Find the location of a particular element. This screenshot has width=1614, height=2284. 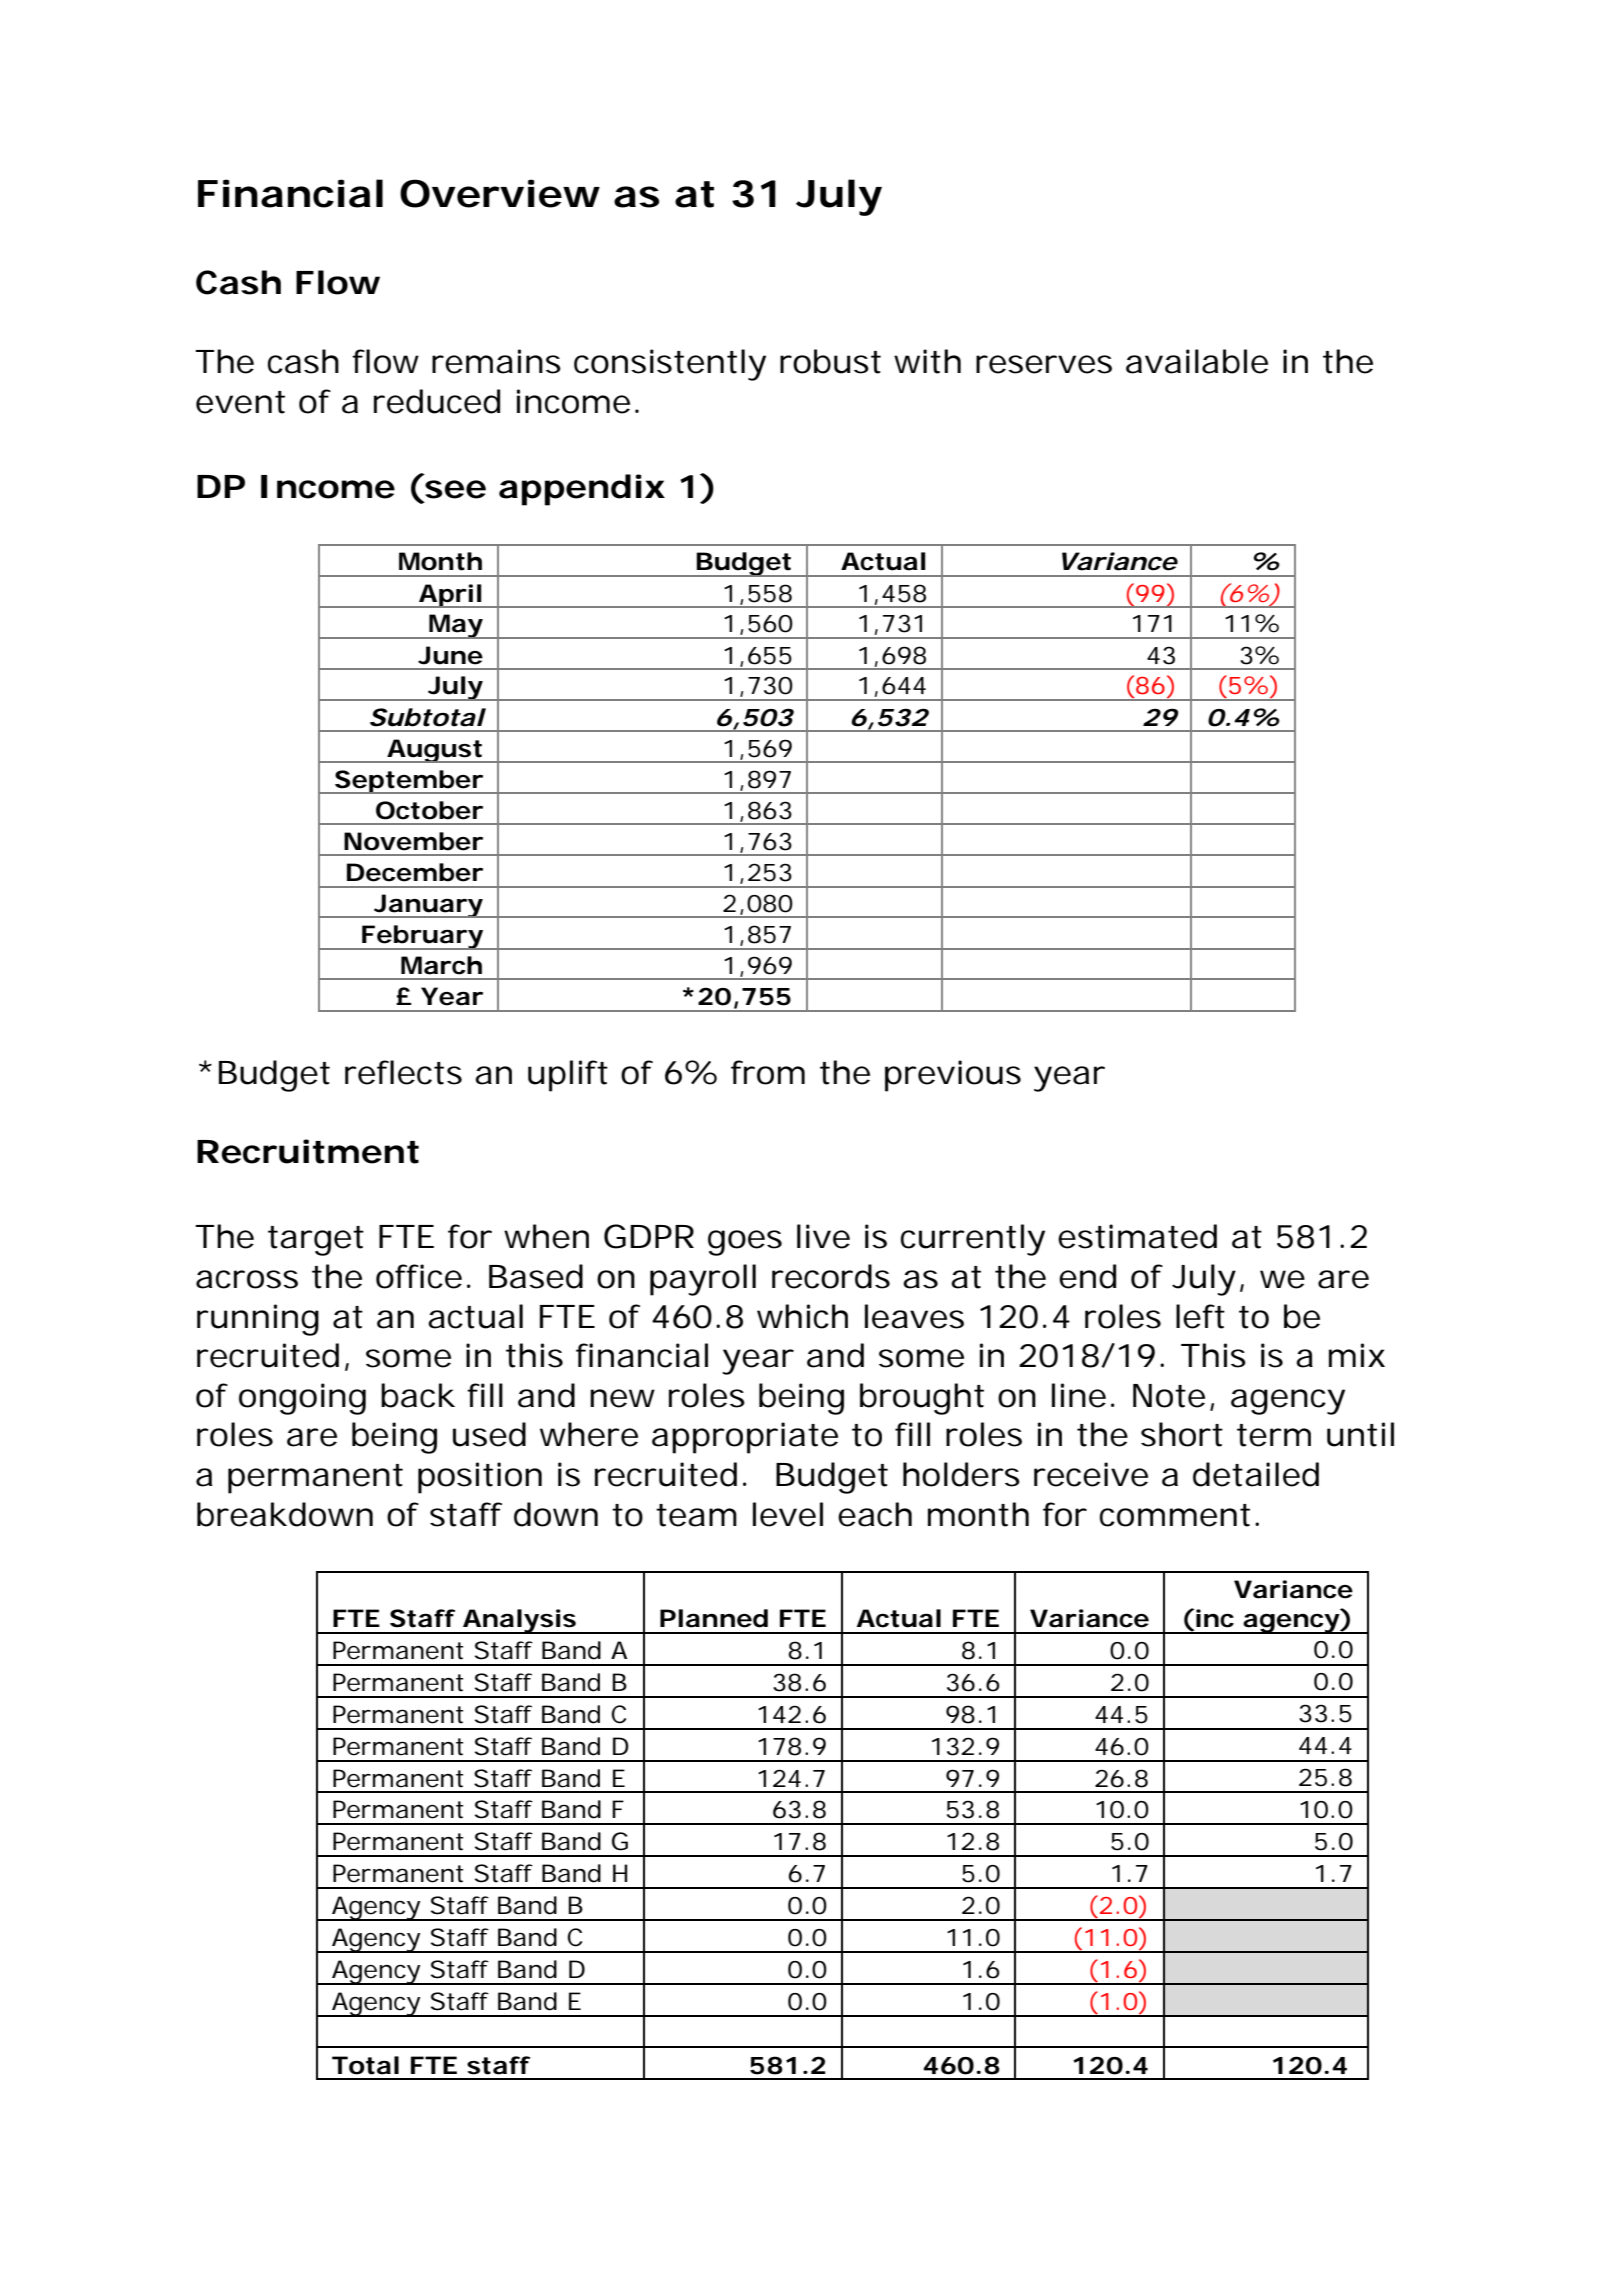

back is located at coordinates (418, 1395).
